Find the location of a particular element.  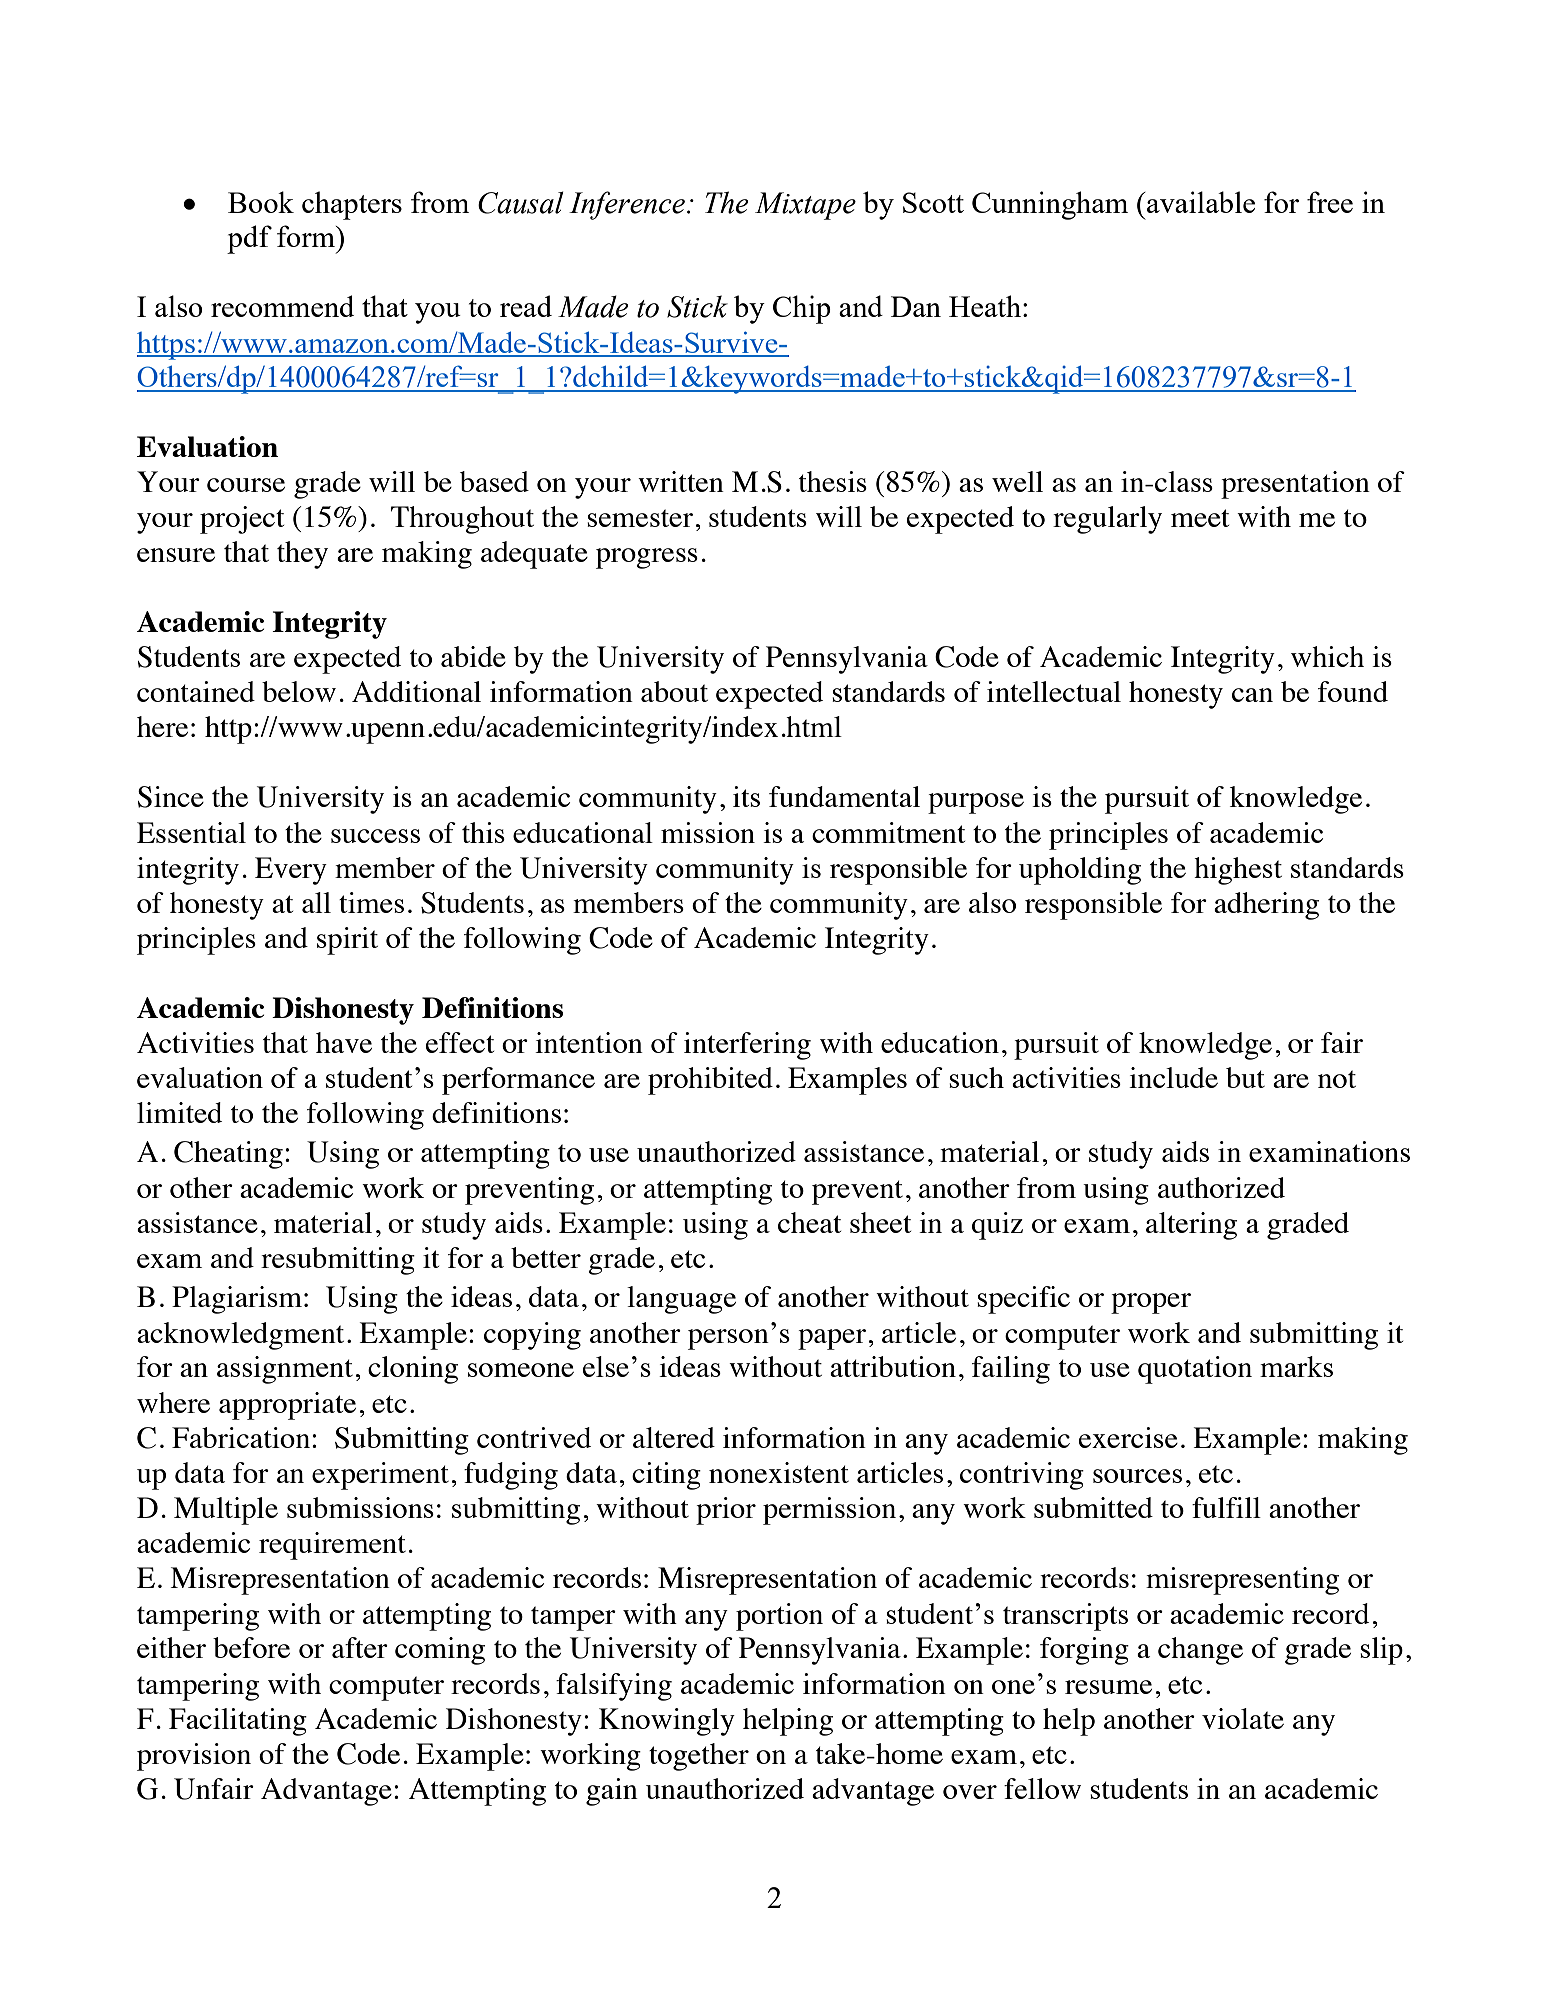

about is located at coordinates (674, 691).
